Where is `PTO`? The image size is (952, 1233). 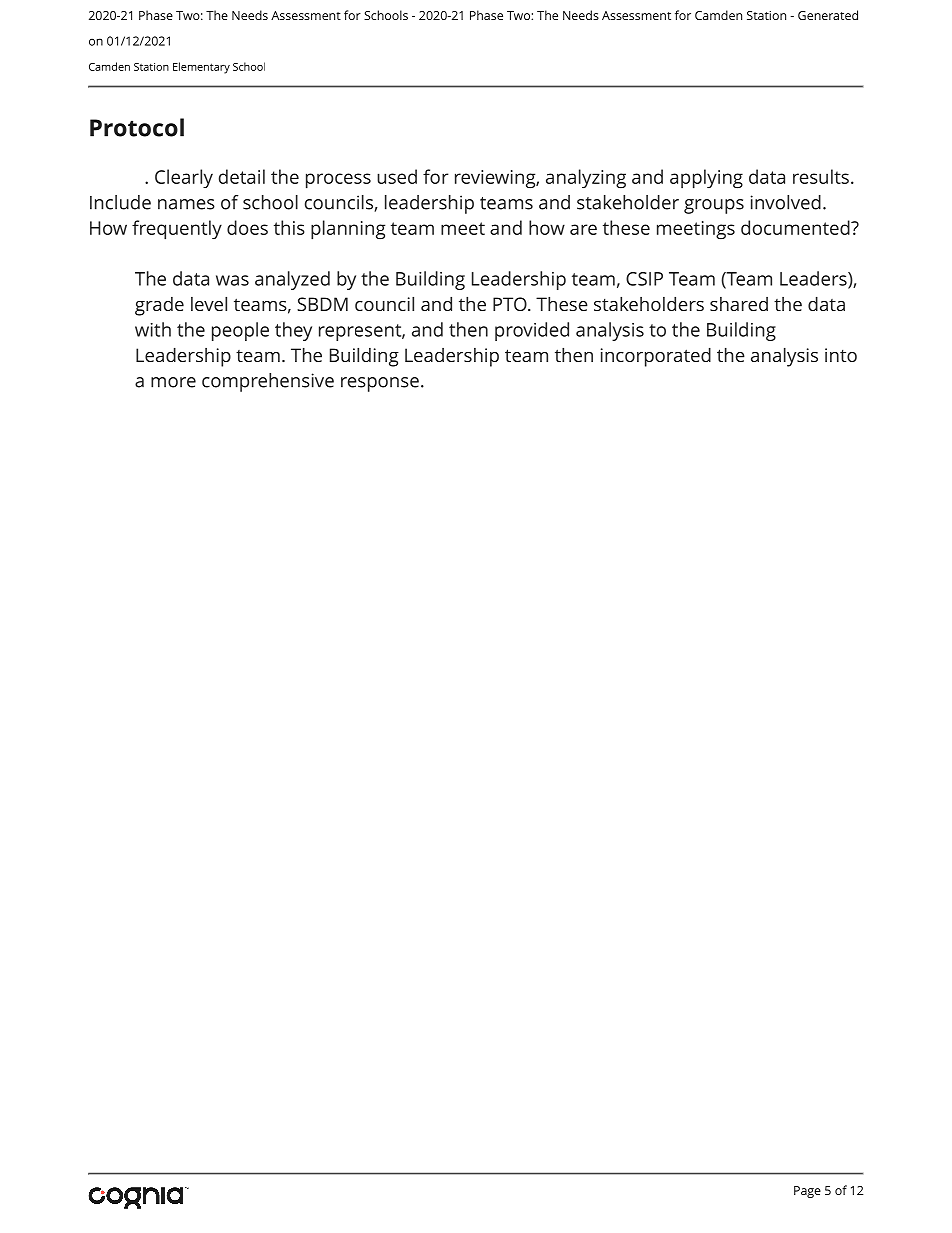
PTO is located at coordinates (511, 304).
